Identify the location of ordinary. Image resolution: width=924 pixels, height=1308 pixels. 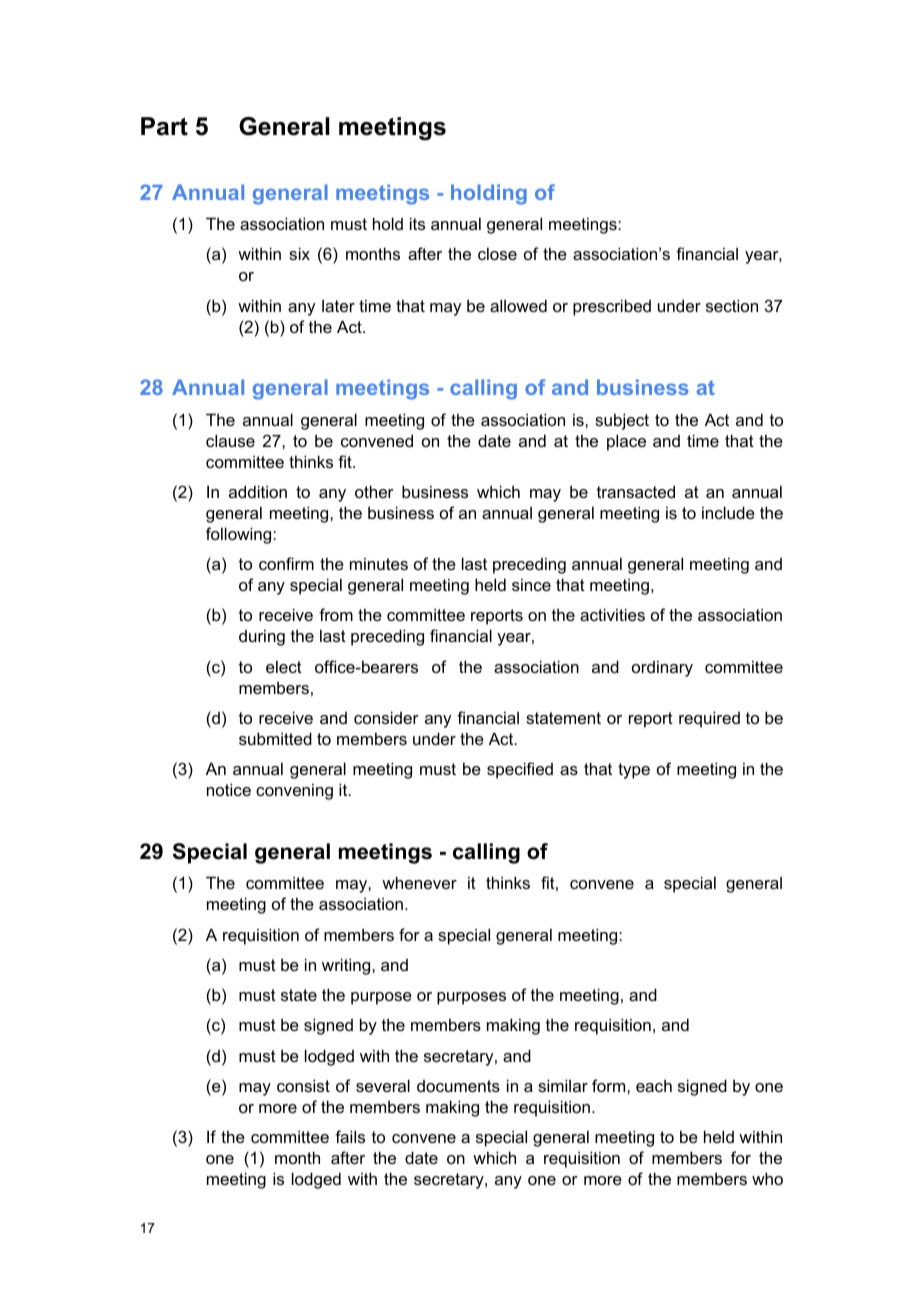
(662, 668).
